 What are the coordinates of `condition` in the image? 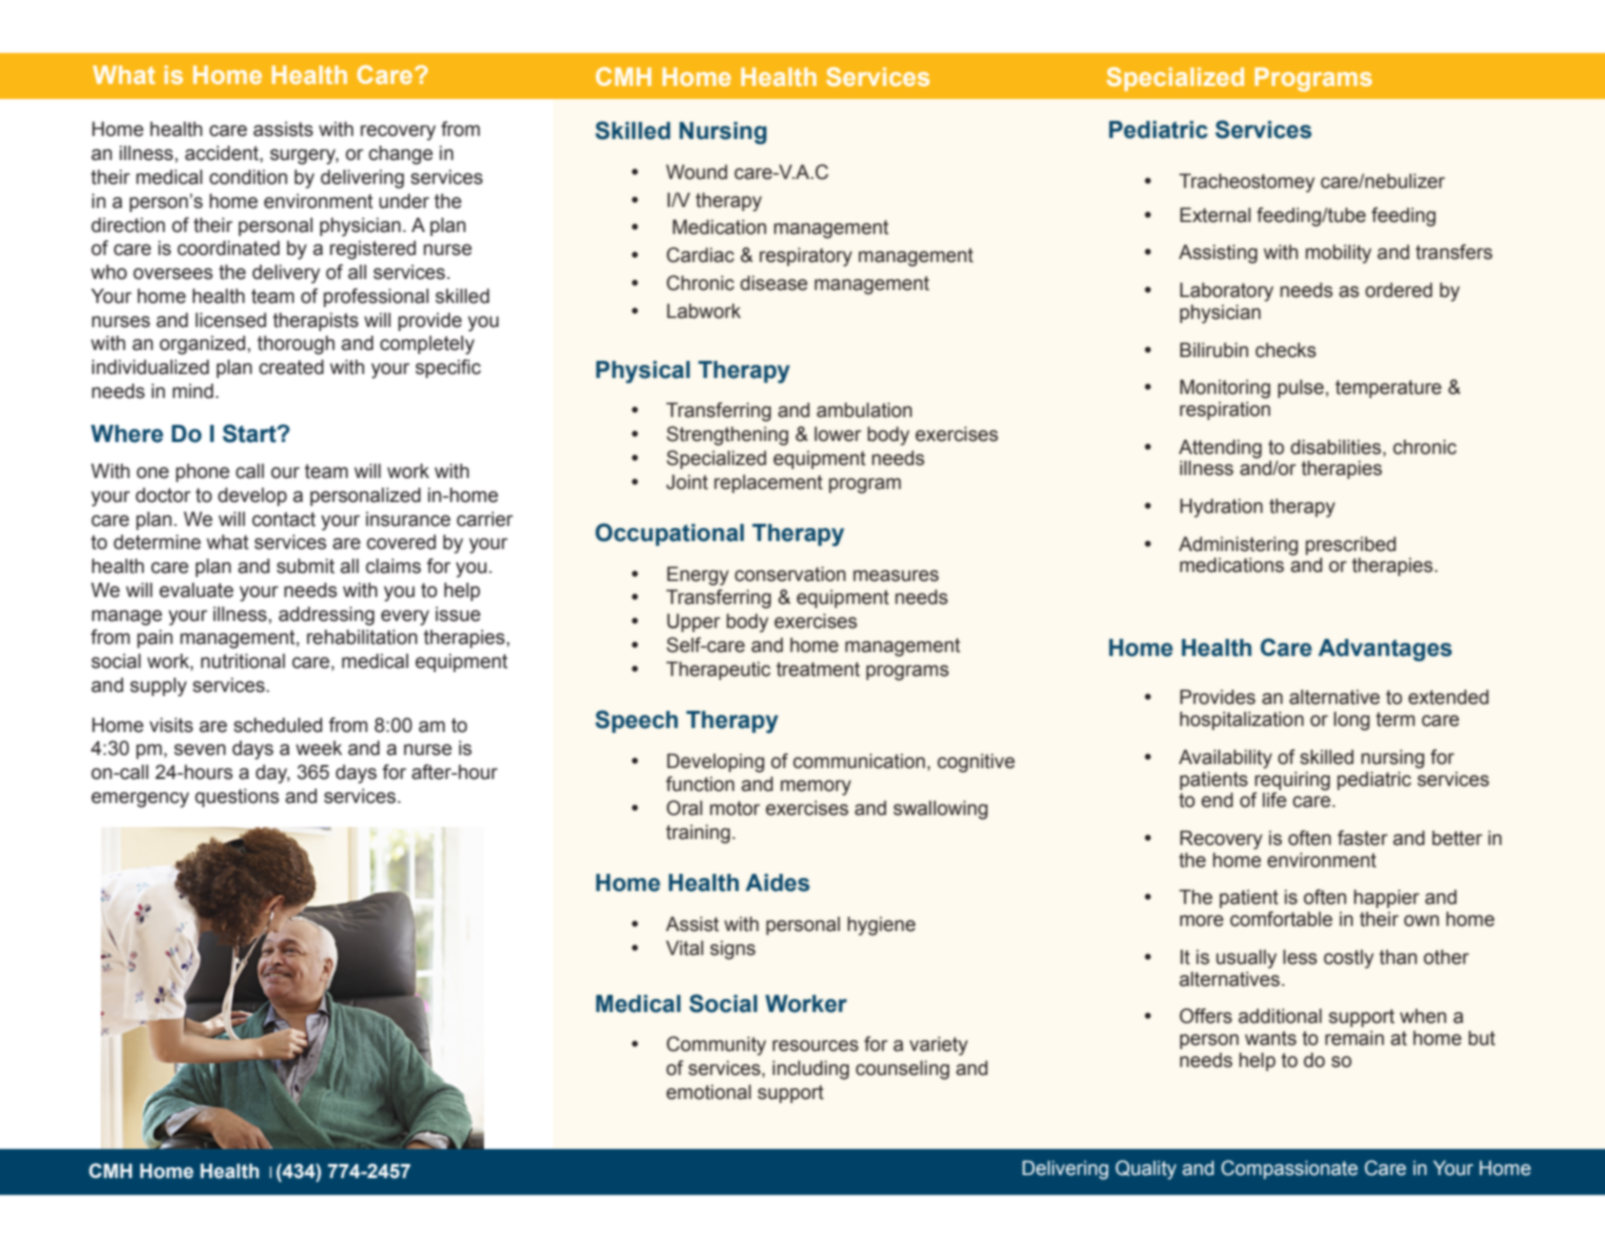 It's located at (248, 177).
